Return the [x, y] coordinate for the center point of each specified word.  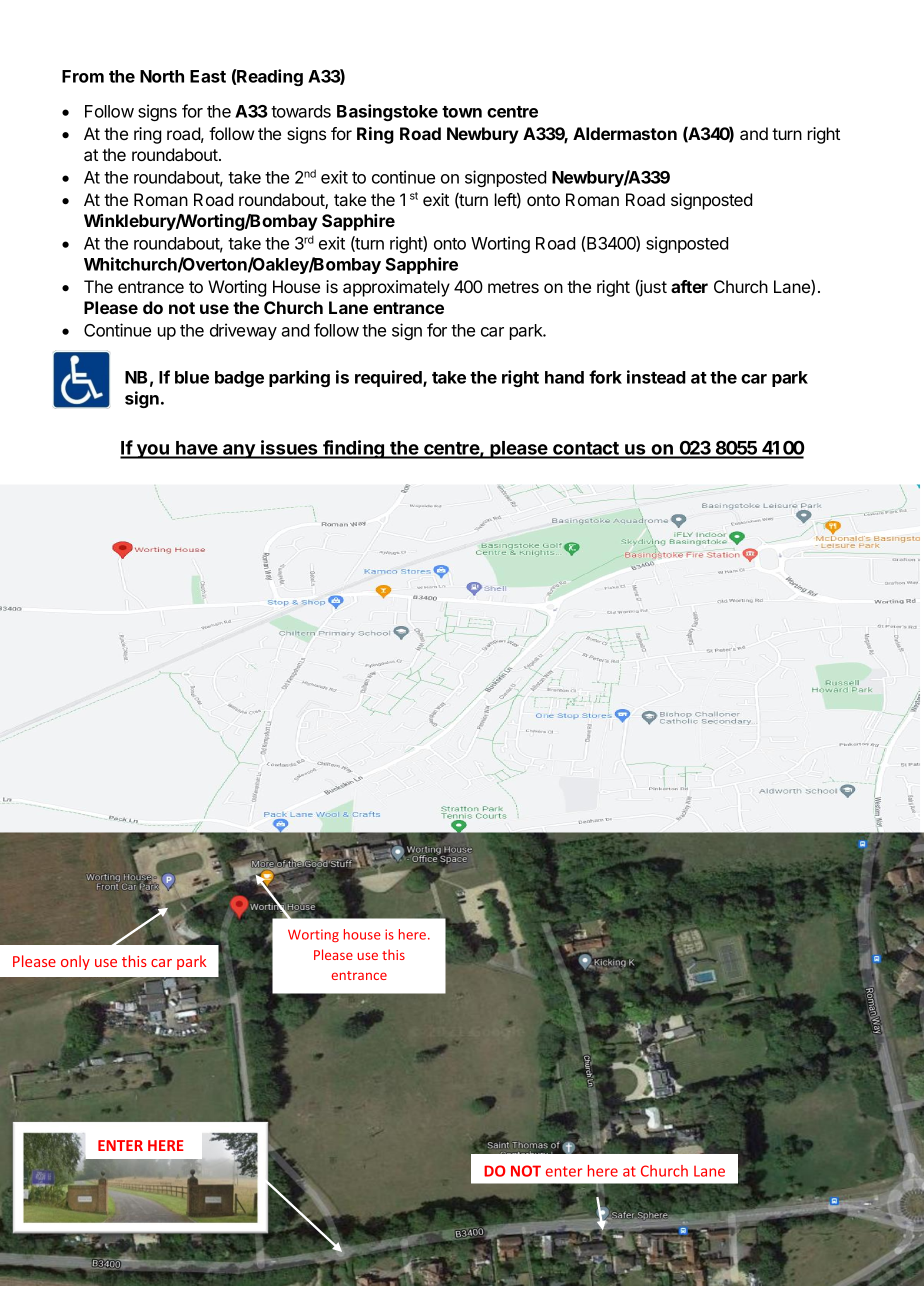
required [389, 378]
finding [354, 449]
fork [605, 377]
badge [239, 379]
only [75, 962]
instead [656, 377]
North [162, 76]
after [689, 286]
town [462, 112]
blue [192, 377]
